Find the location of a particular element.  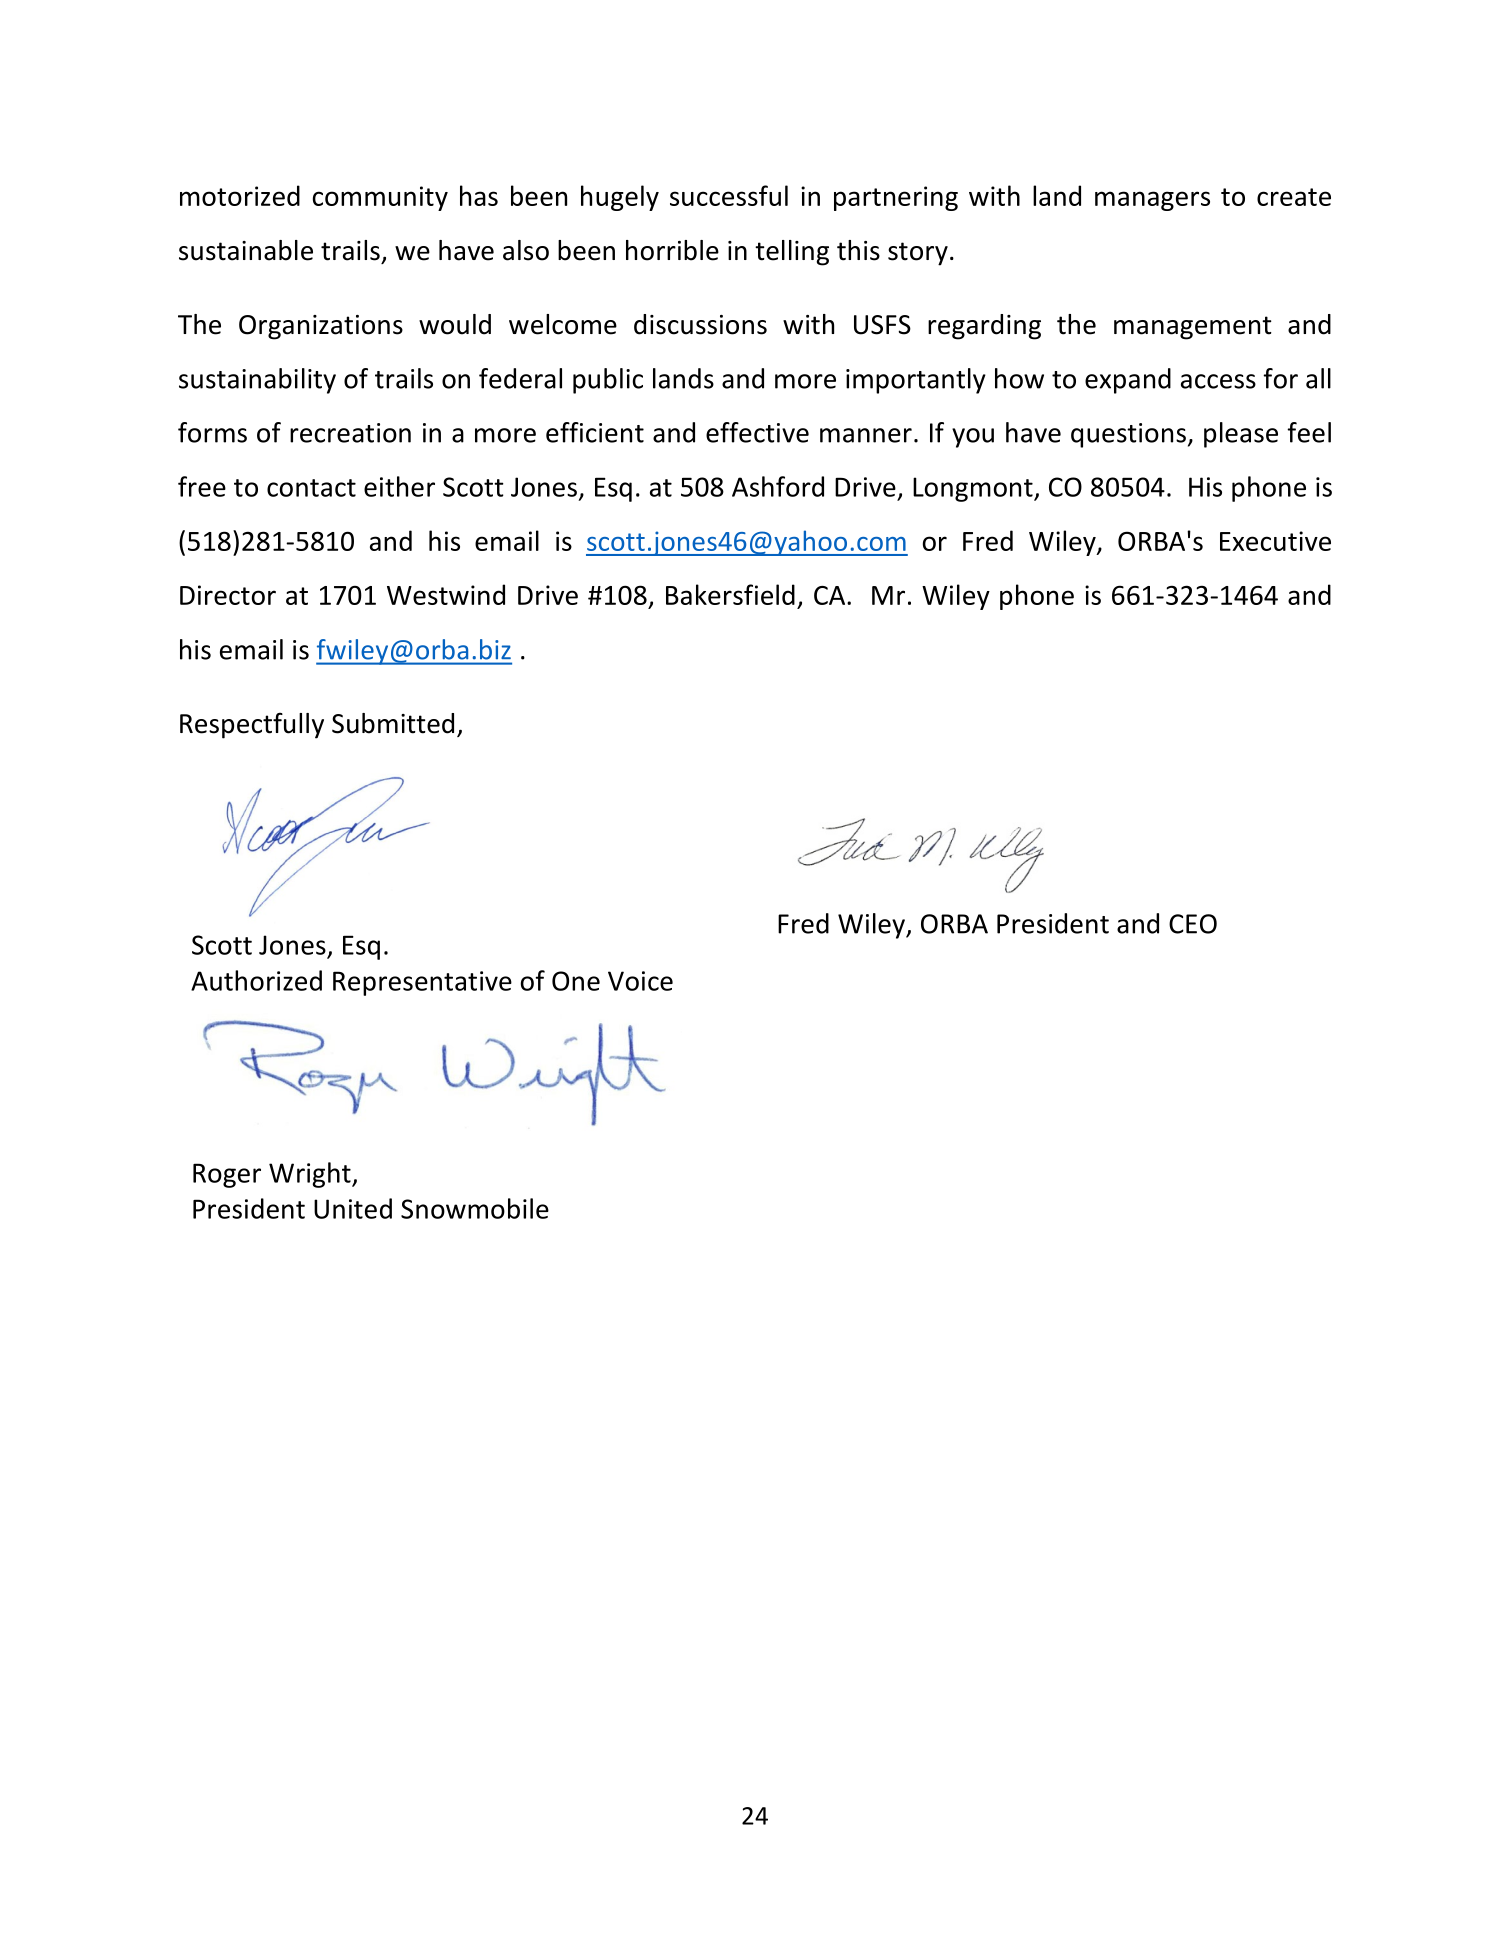

telling is located at coordinates (792, 253).
